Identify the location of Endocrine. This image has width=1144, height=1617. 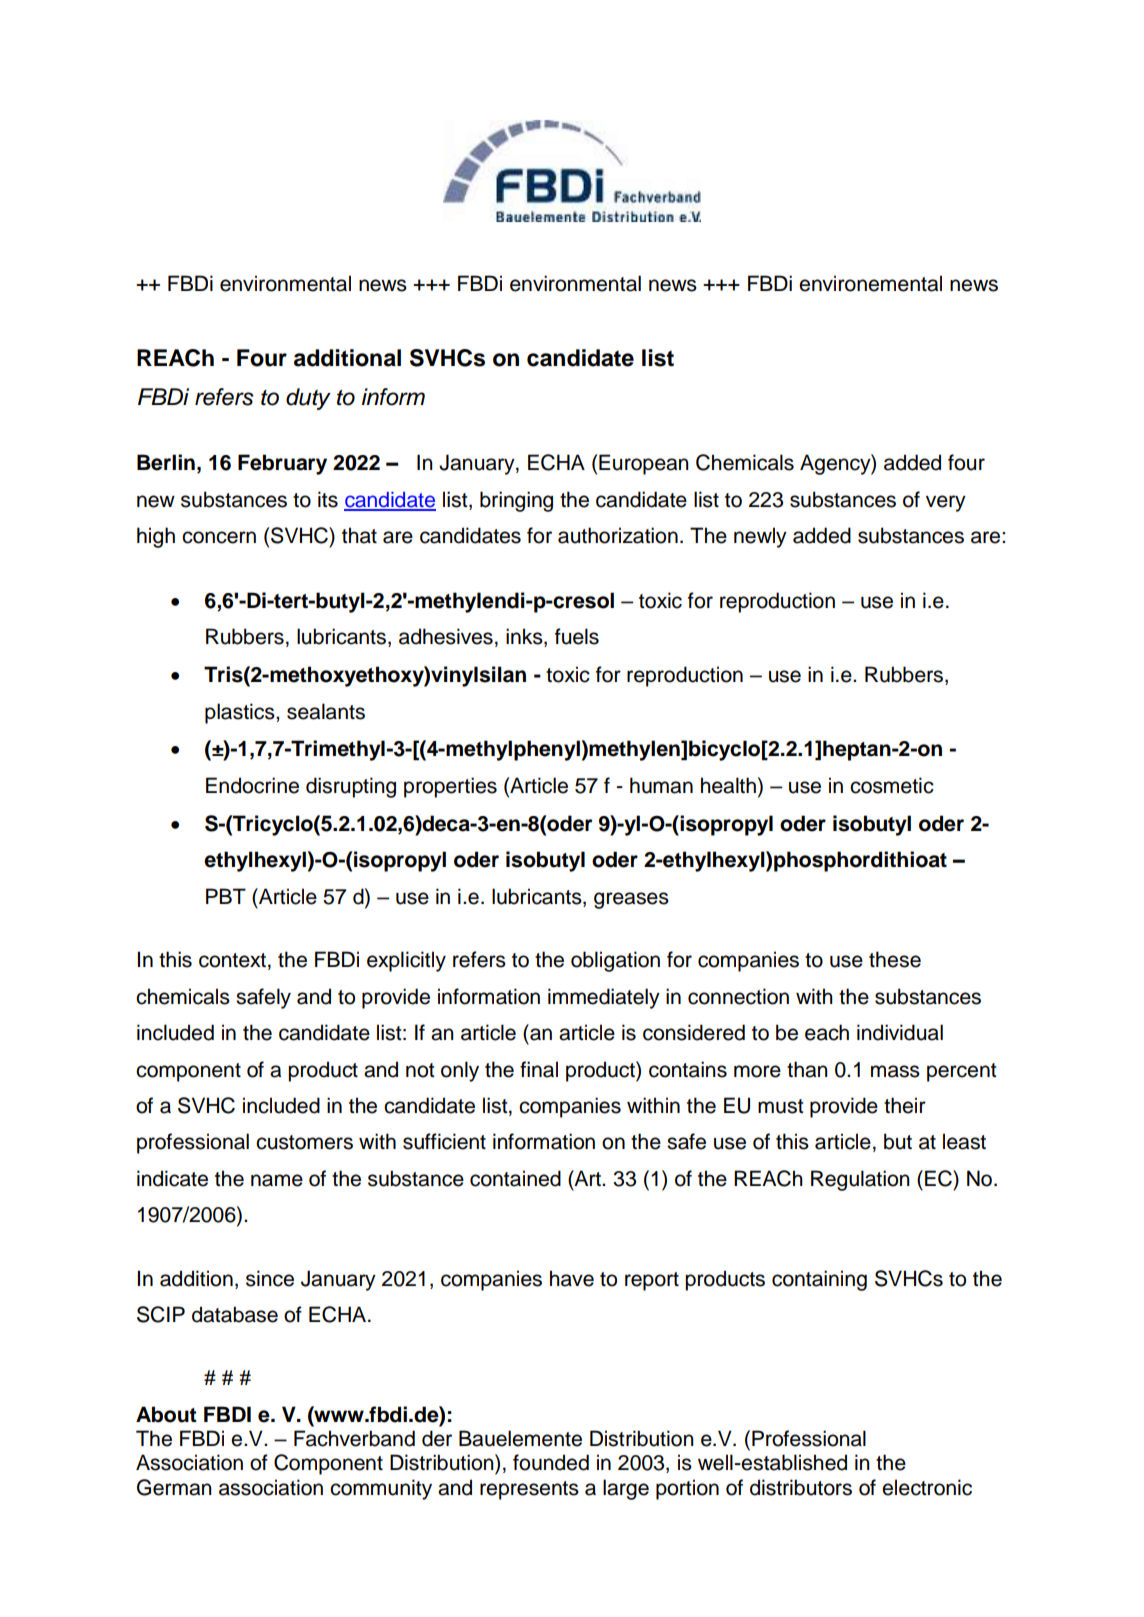
(252, 785).
